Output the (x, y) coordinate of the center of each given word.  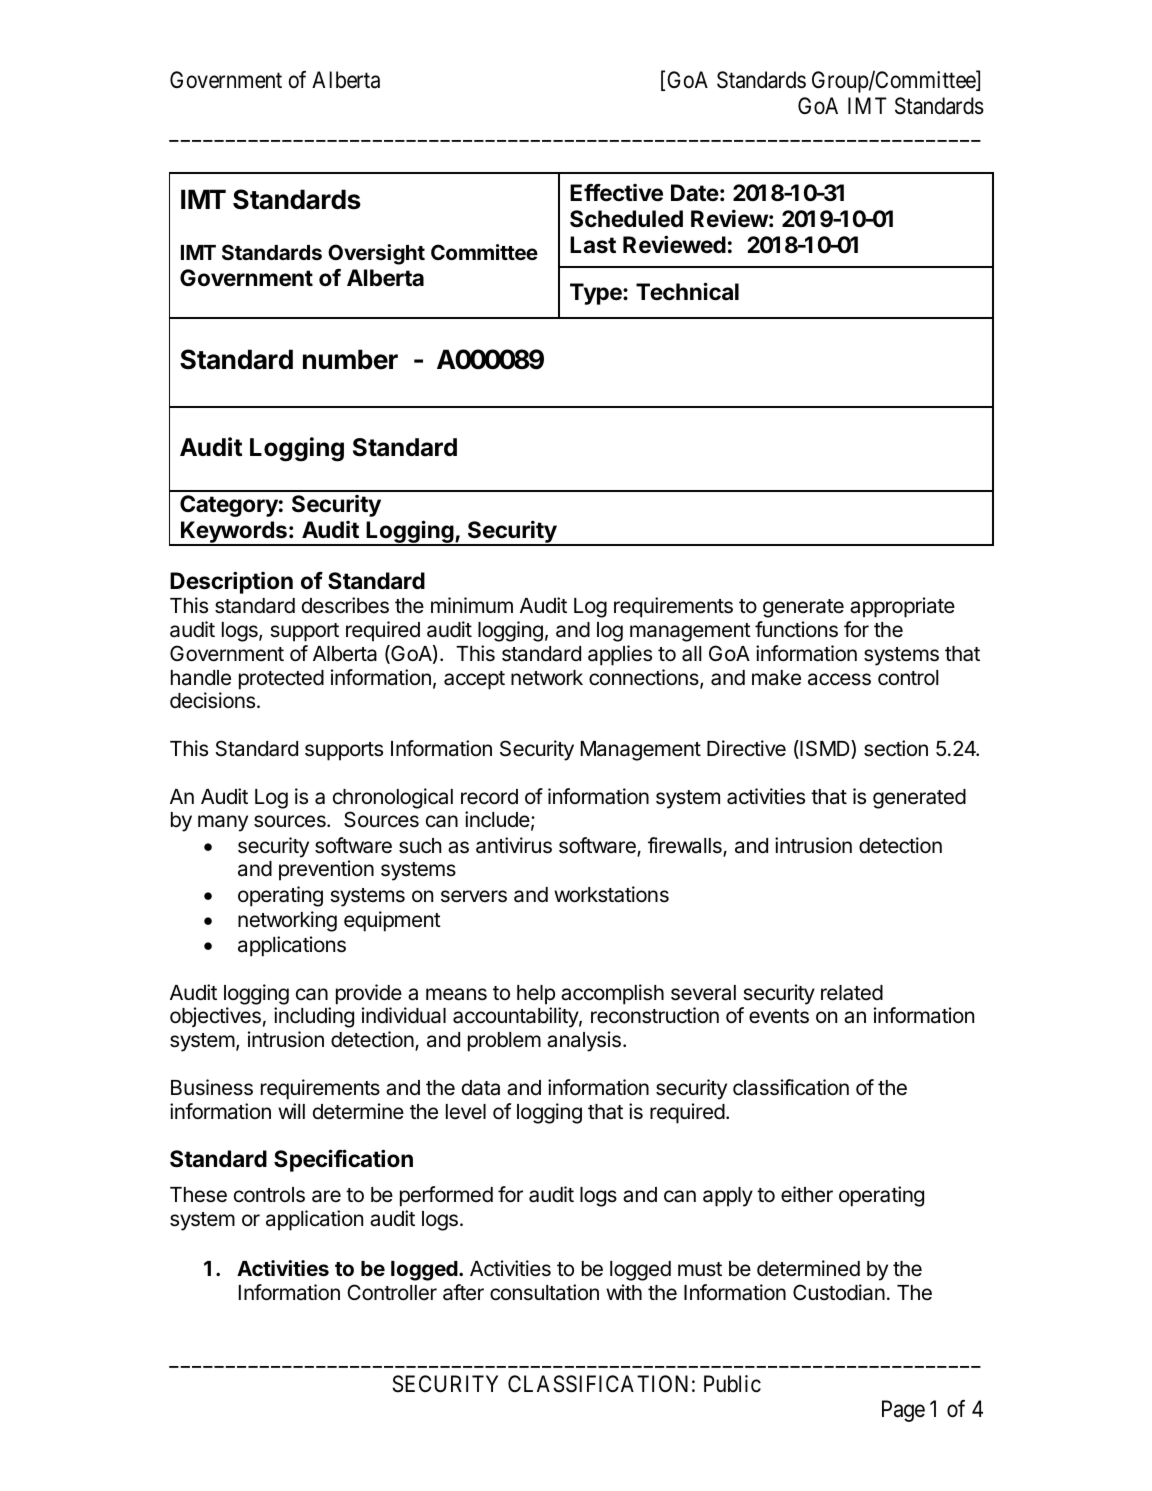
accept (474, 680)
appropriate (902, 607)
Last (593, 245)
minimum (472, 605)
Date (695, 193)
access (839, 679)
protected (281, 680)
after (463, 1292)
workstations (611, 894)
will (291, 1111)
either (807, 1194)
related (852, 993)
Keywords (234, 533)
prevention (326, 870)
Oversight (376, 254)
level (466, 1112)
